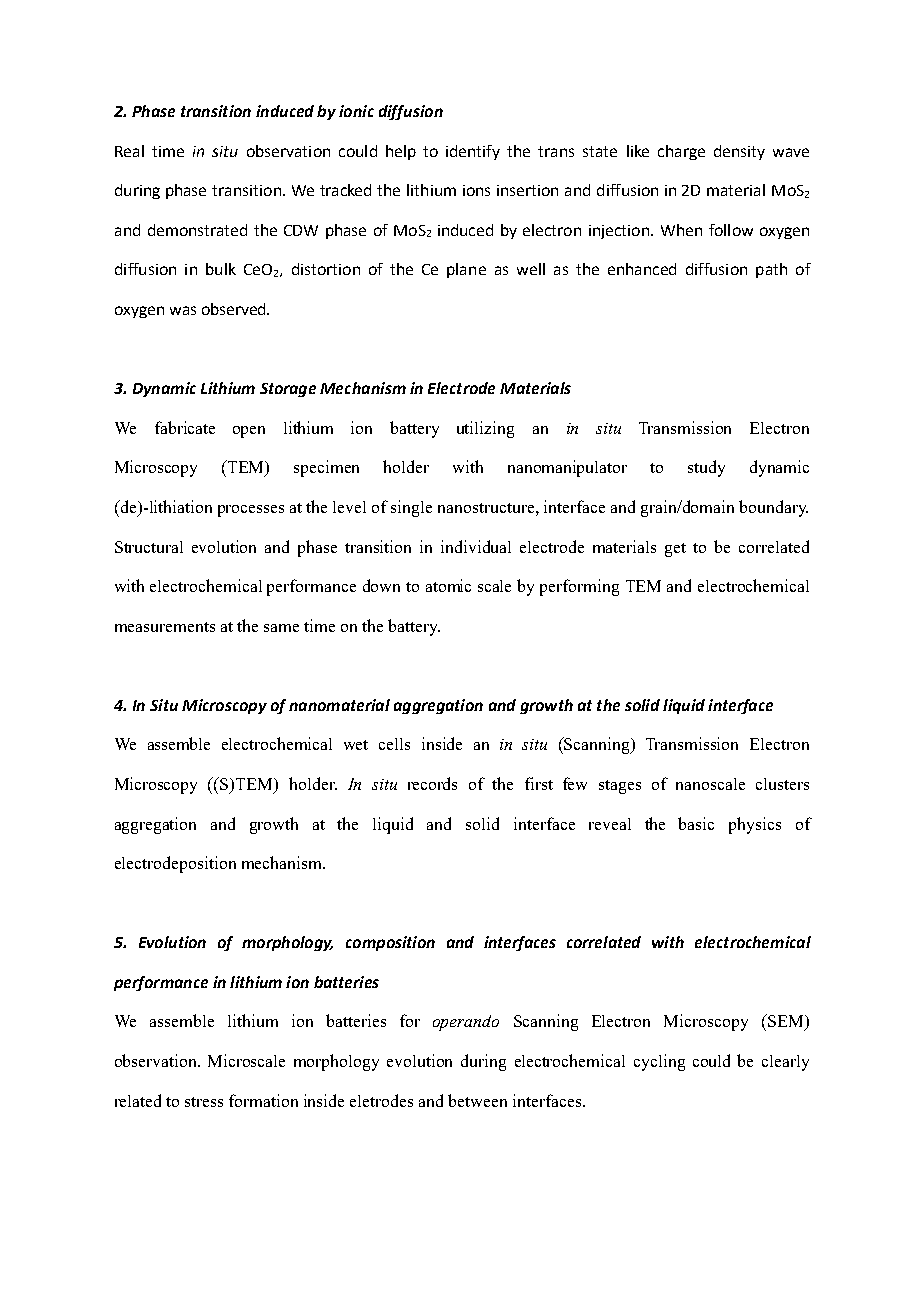 This image has height=1309, width=924. Describe the element at coordinates (473, 152) in the image. I see `identify` at that location.
